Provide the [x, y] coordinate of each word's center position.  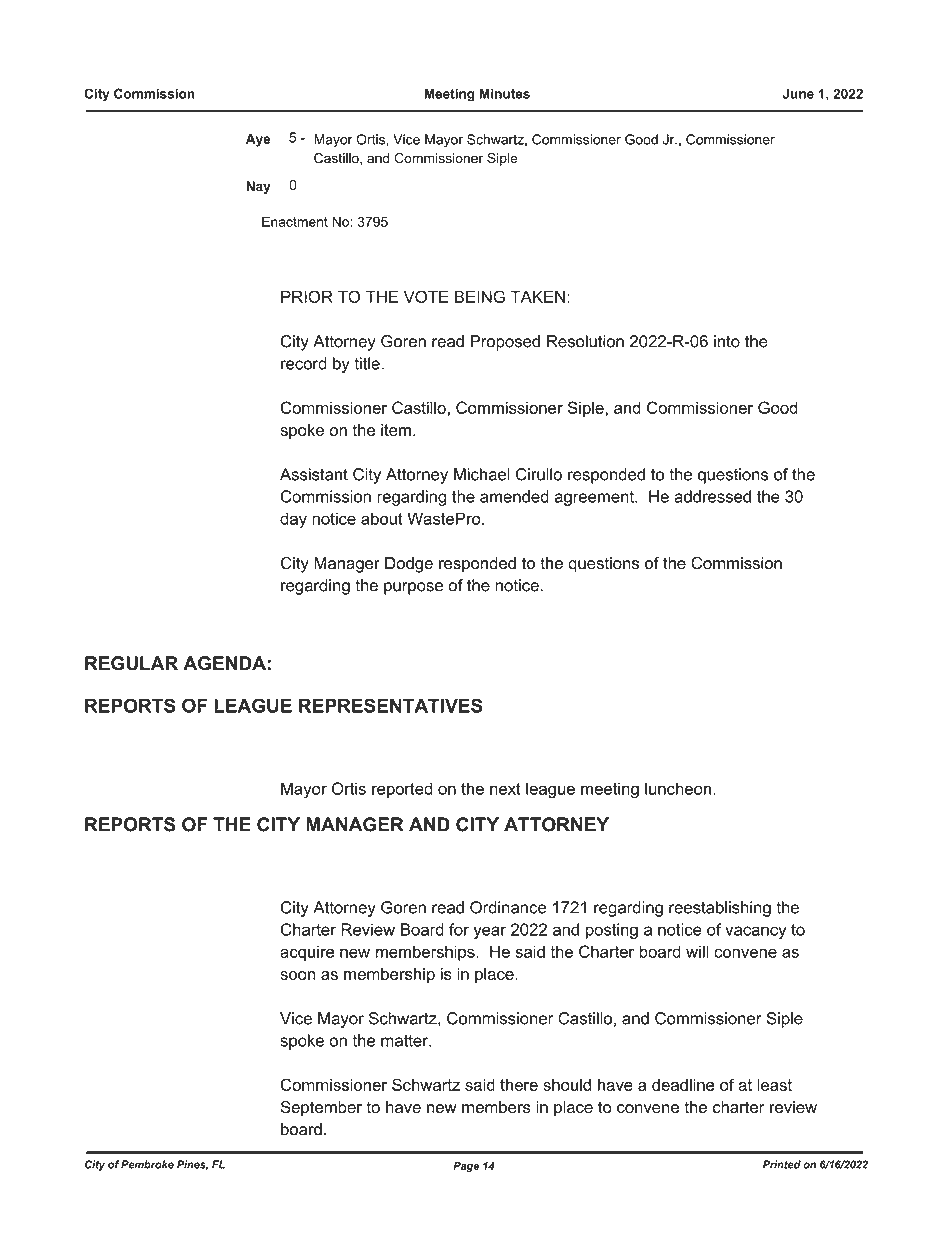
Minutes [505, 93]
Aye [258, 140]
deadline [683, 1084]
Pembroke [147, 1164]
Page [466, 1167]
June [798, 93]
